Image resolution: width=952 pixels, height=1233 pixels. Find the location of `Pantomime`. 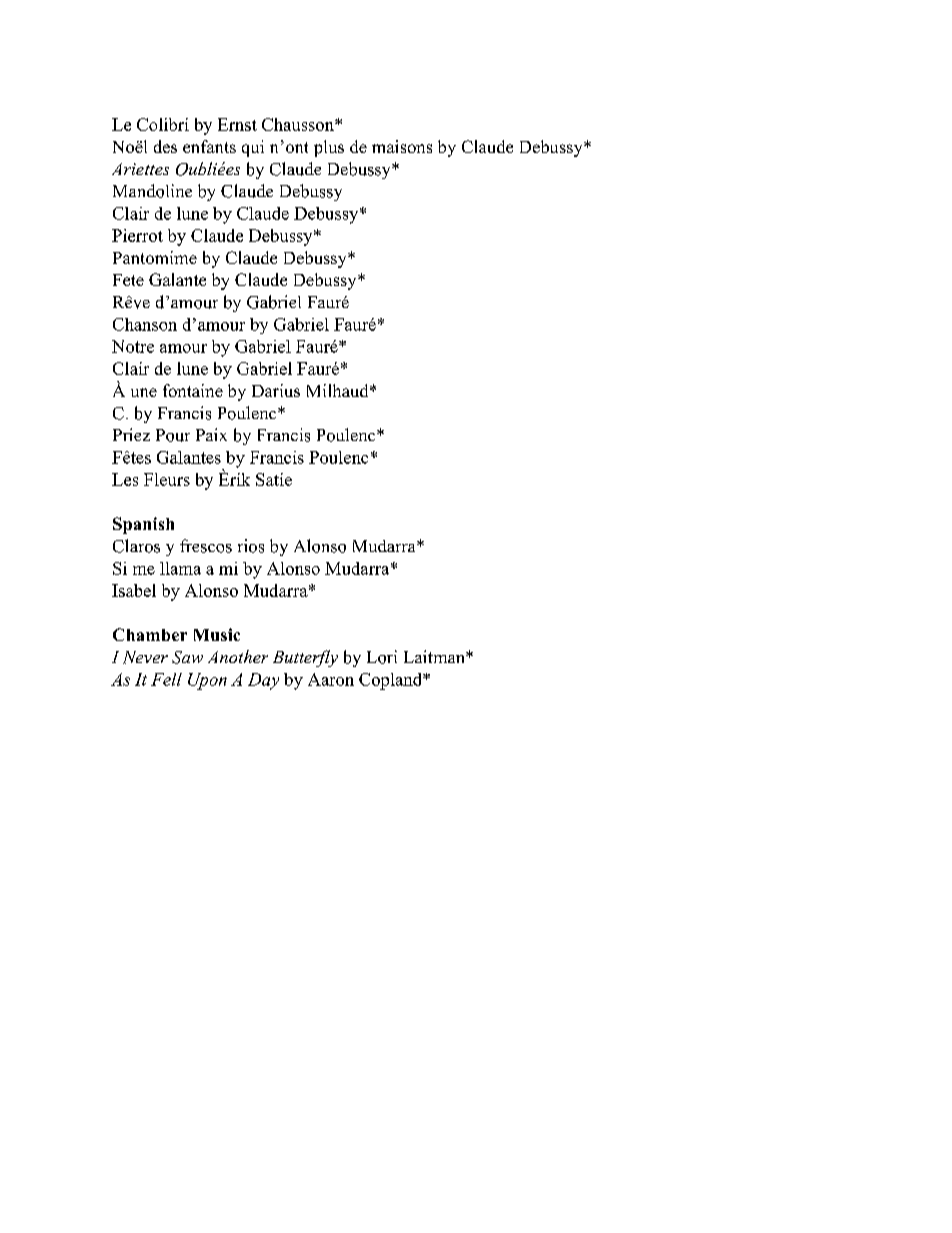

Pantomime is located at coordinates (155, 257).
